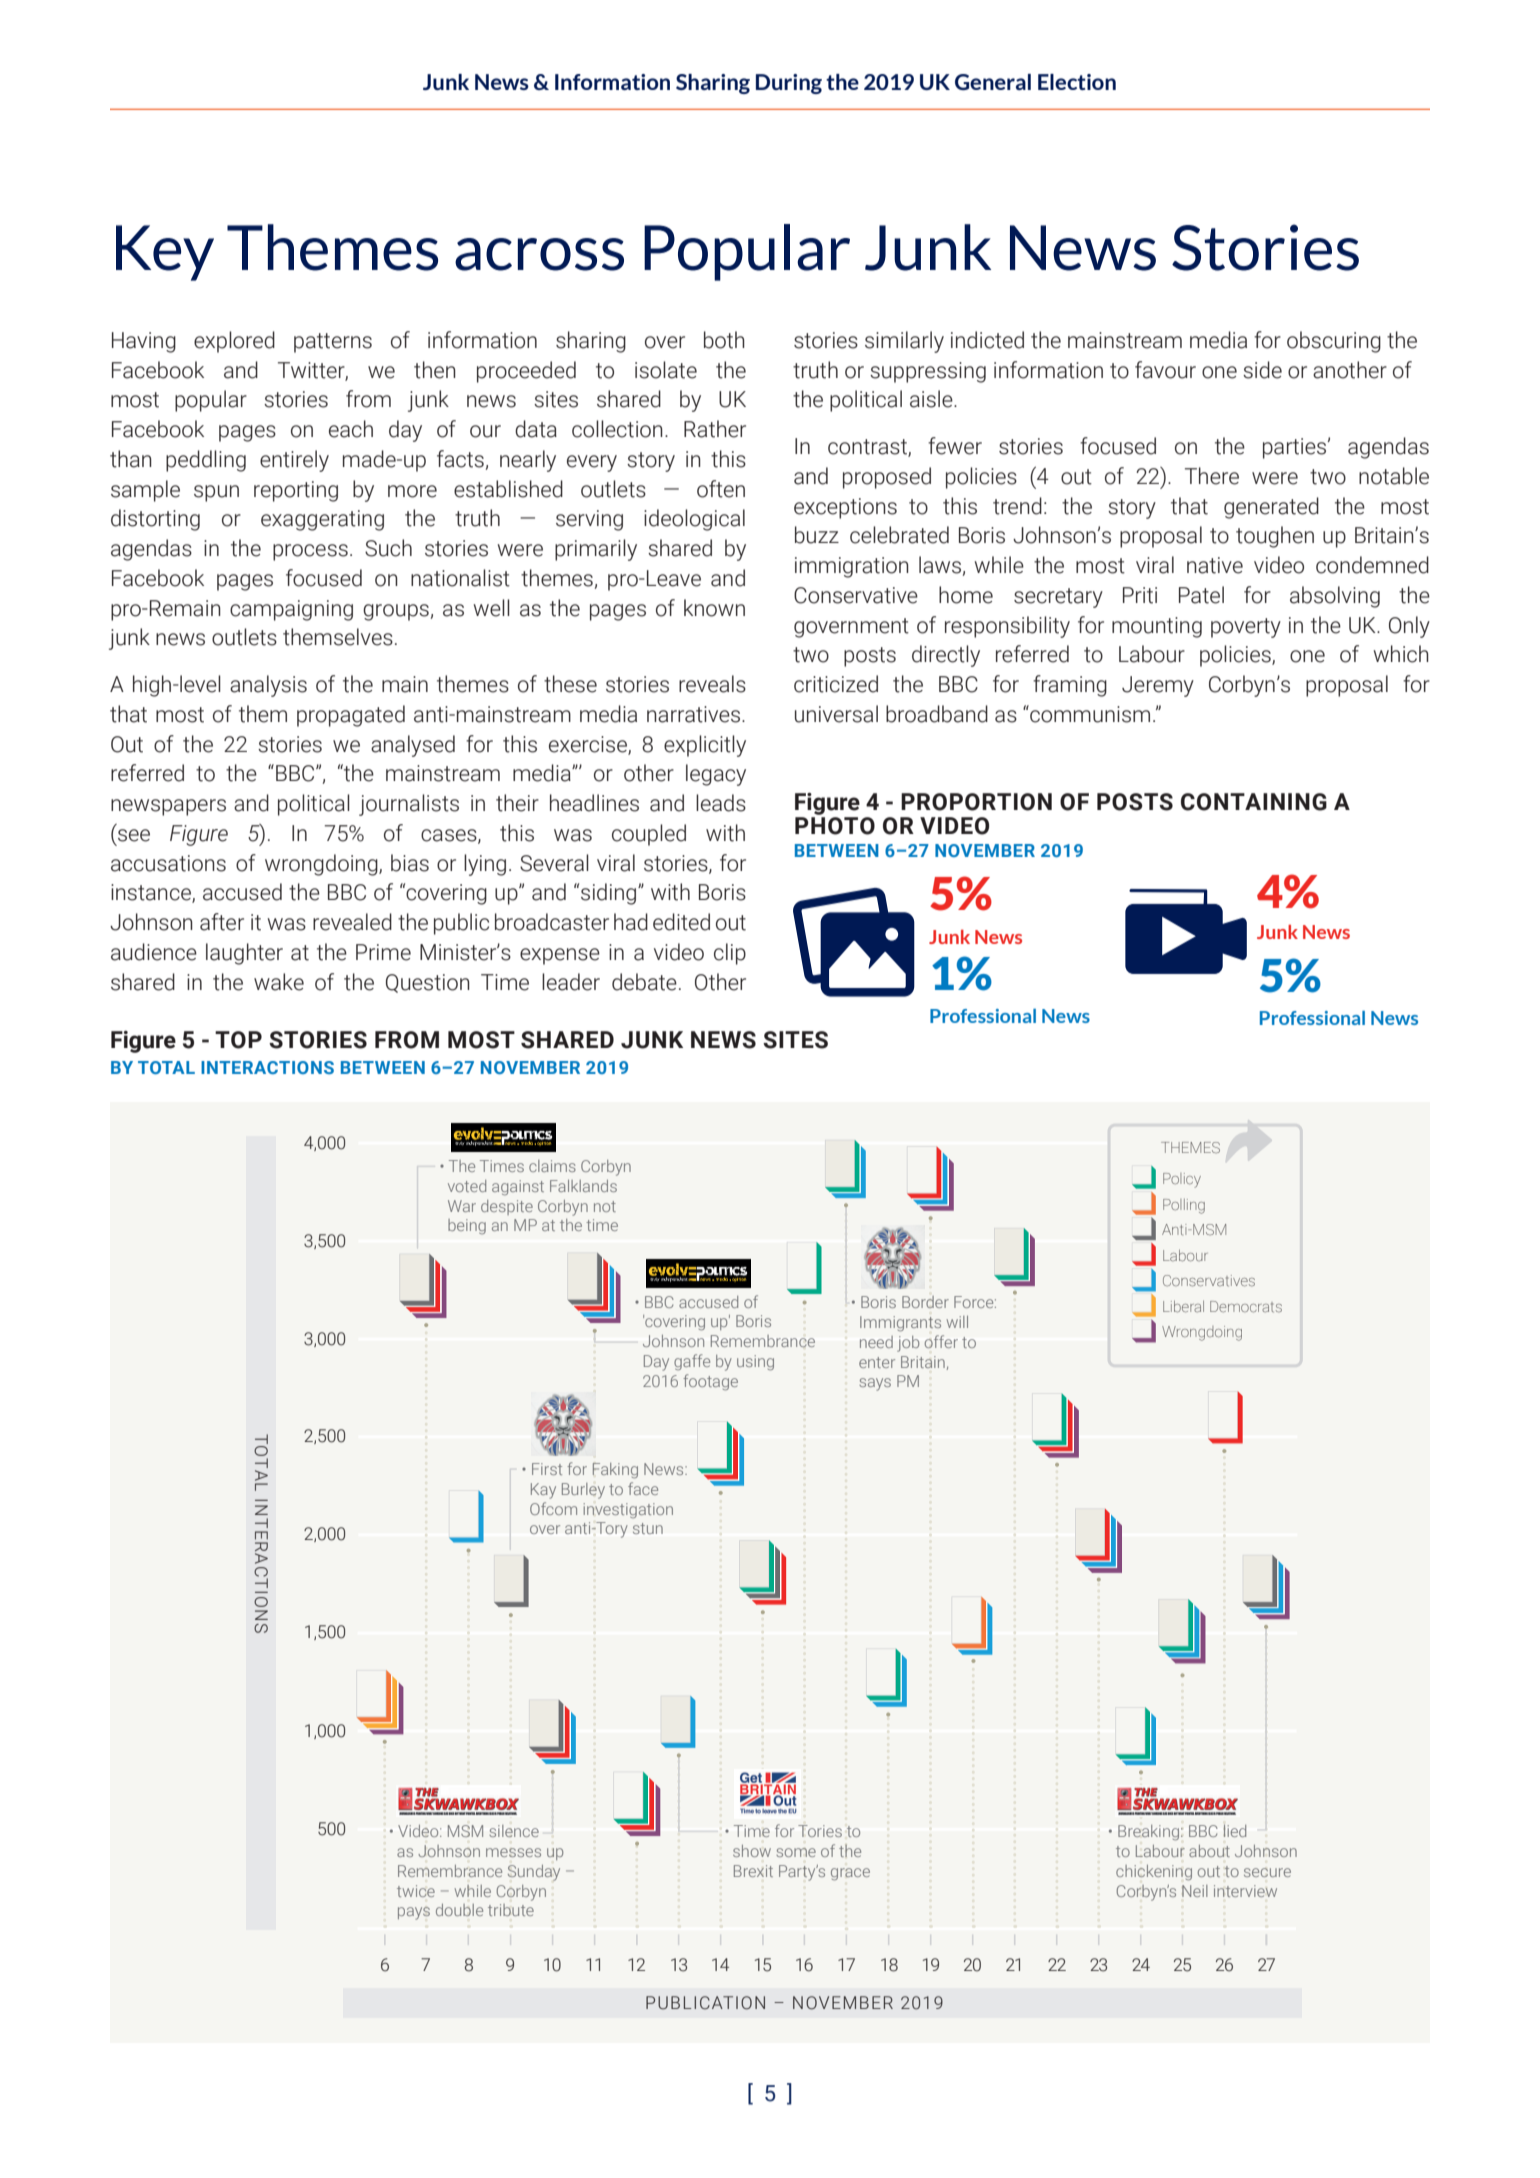  I want to click on During, so click(789, 84).
